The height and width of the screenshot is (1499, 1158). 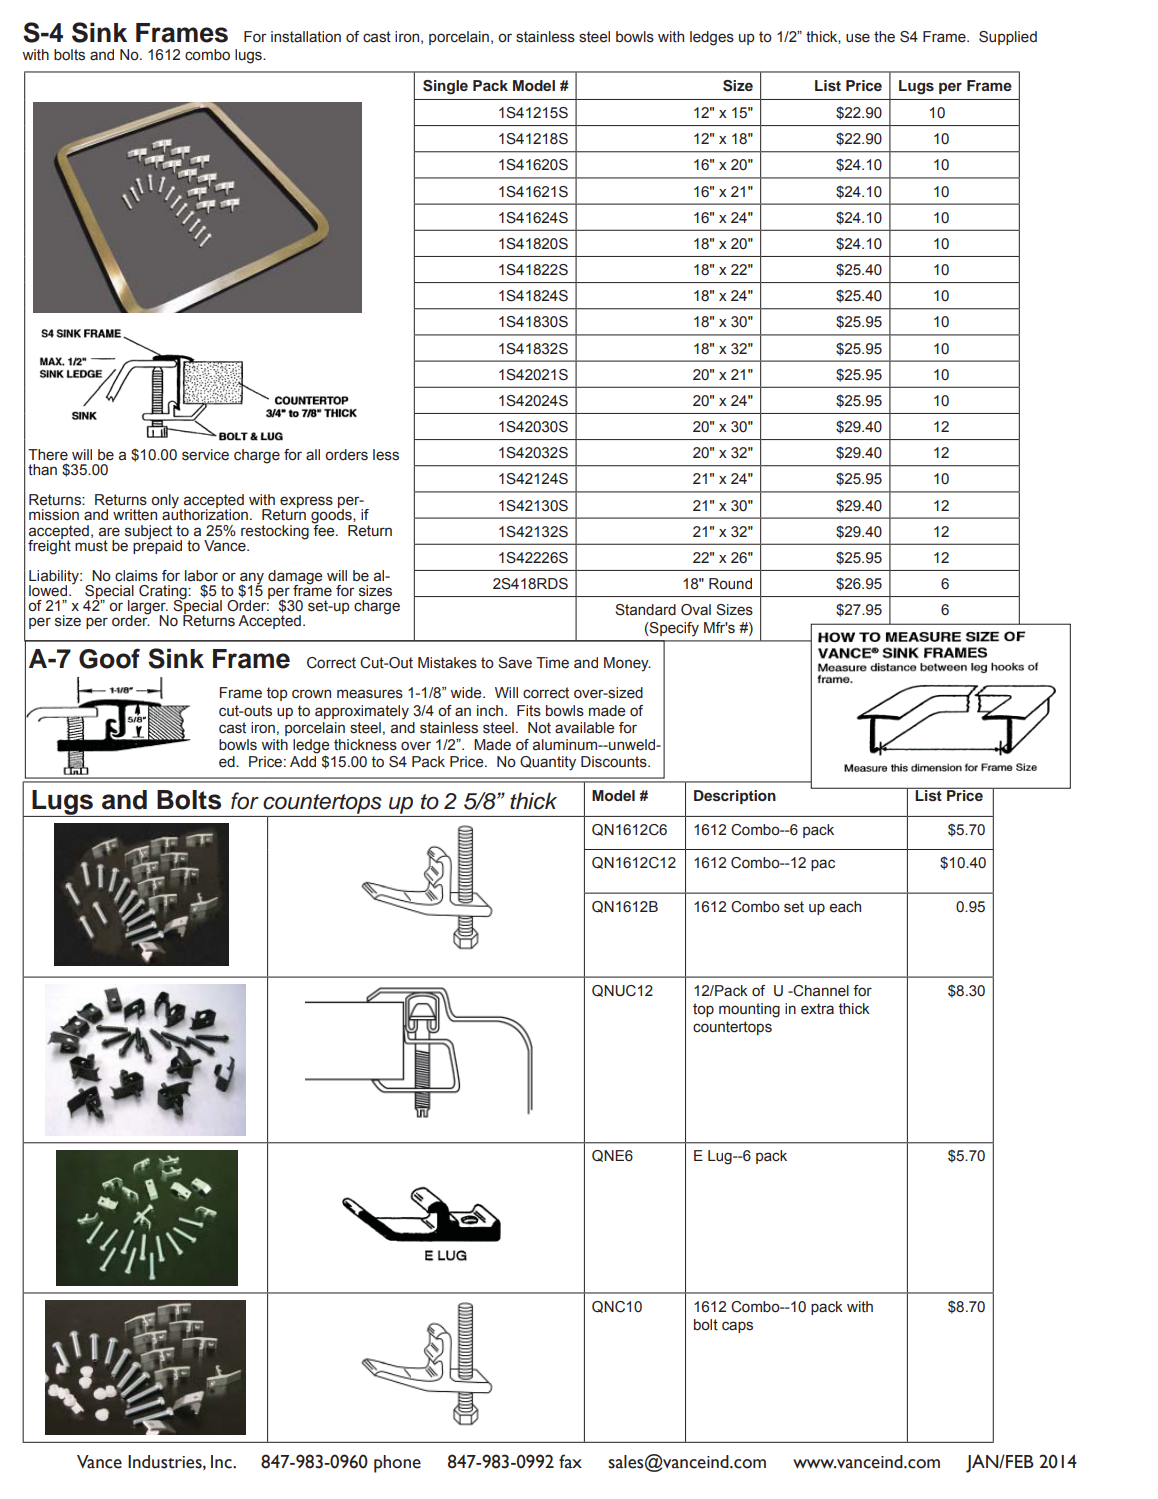 I want to click on Quantity, so click(x=548, y=763).
